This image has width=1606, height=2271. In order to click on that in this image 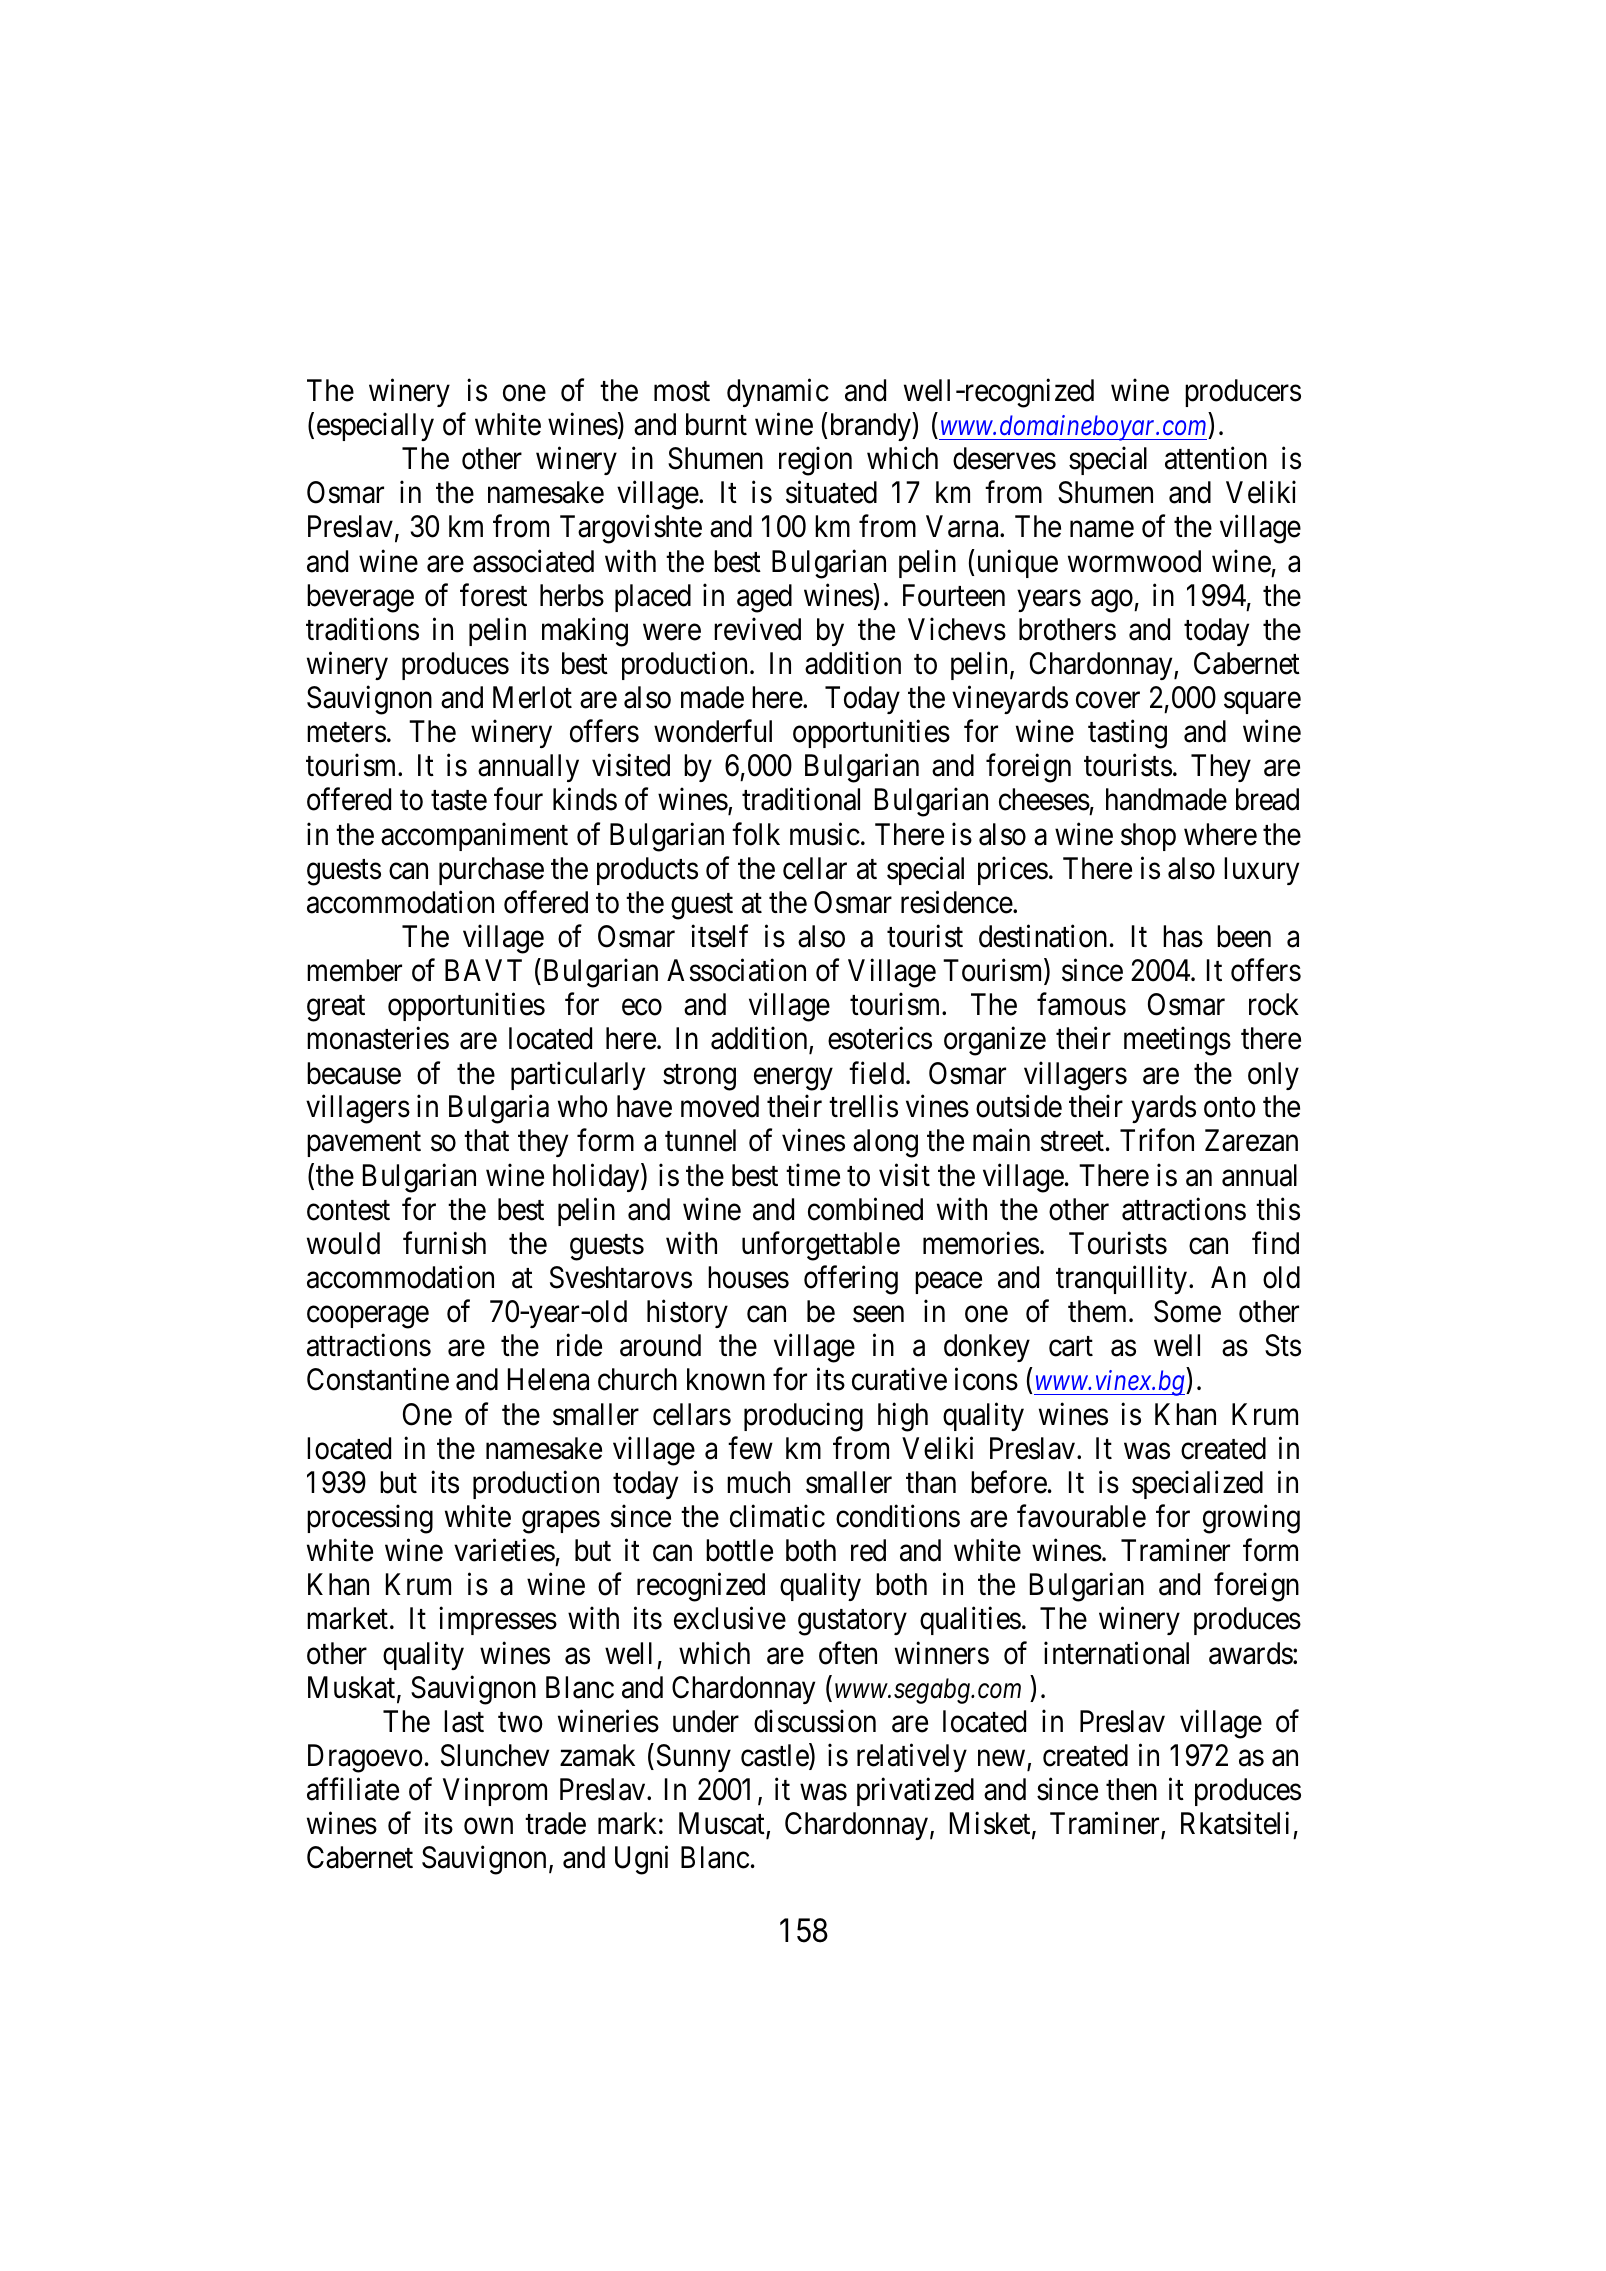, I will do `click(486, 1140)`.
